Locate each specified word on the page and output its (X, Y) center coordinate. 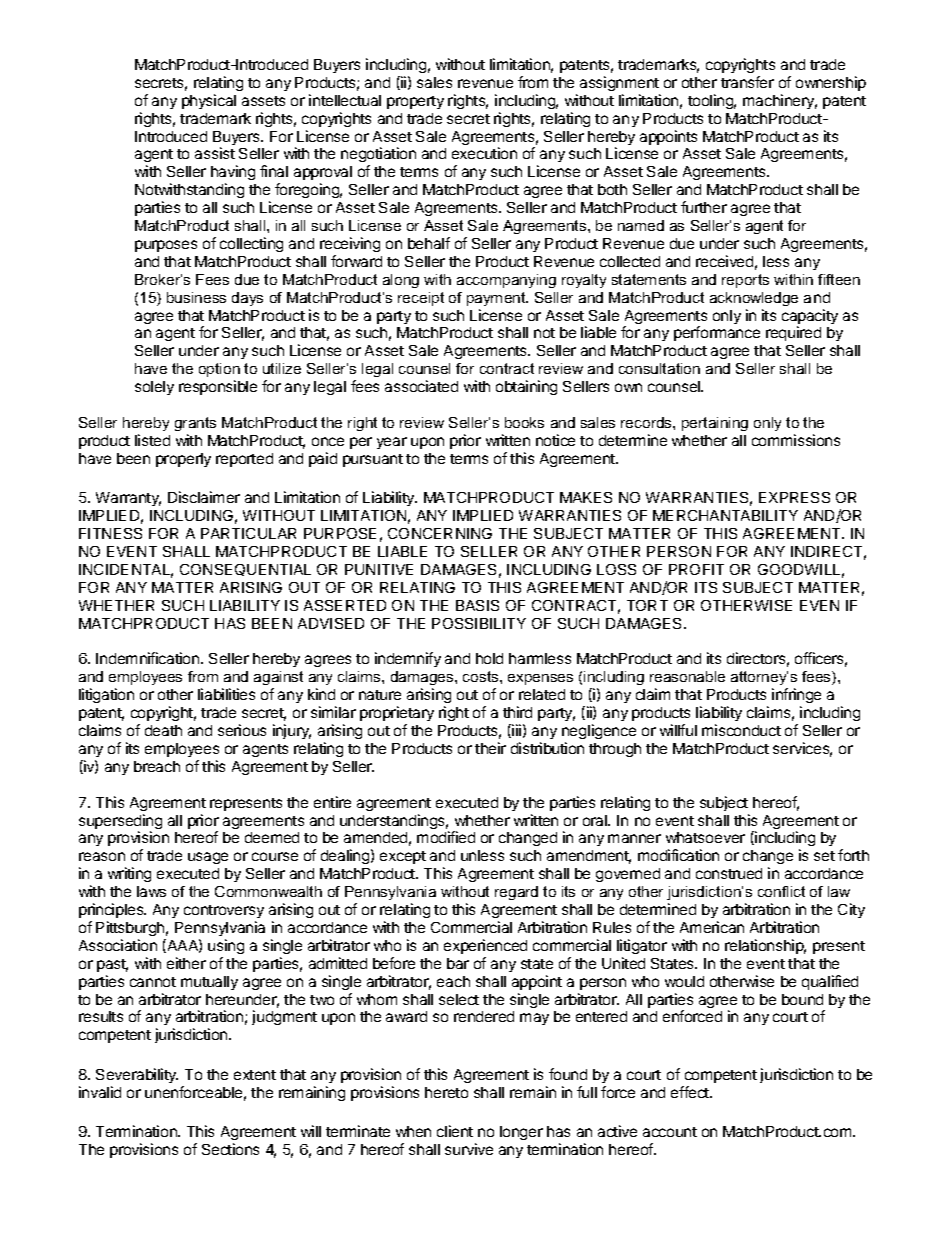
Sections (230, 1149)
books (524, 422)
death (163, 730)
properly (183, 460)
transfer (747, 82)
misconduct (741, 730)
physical (209, 101)
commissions (796, 440)
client (455, 1131)
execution (484, 153)
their (490, 748)
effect (691, 1092)
